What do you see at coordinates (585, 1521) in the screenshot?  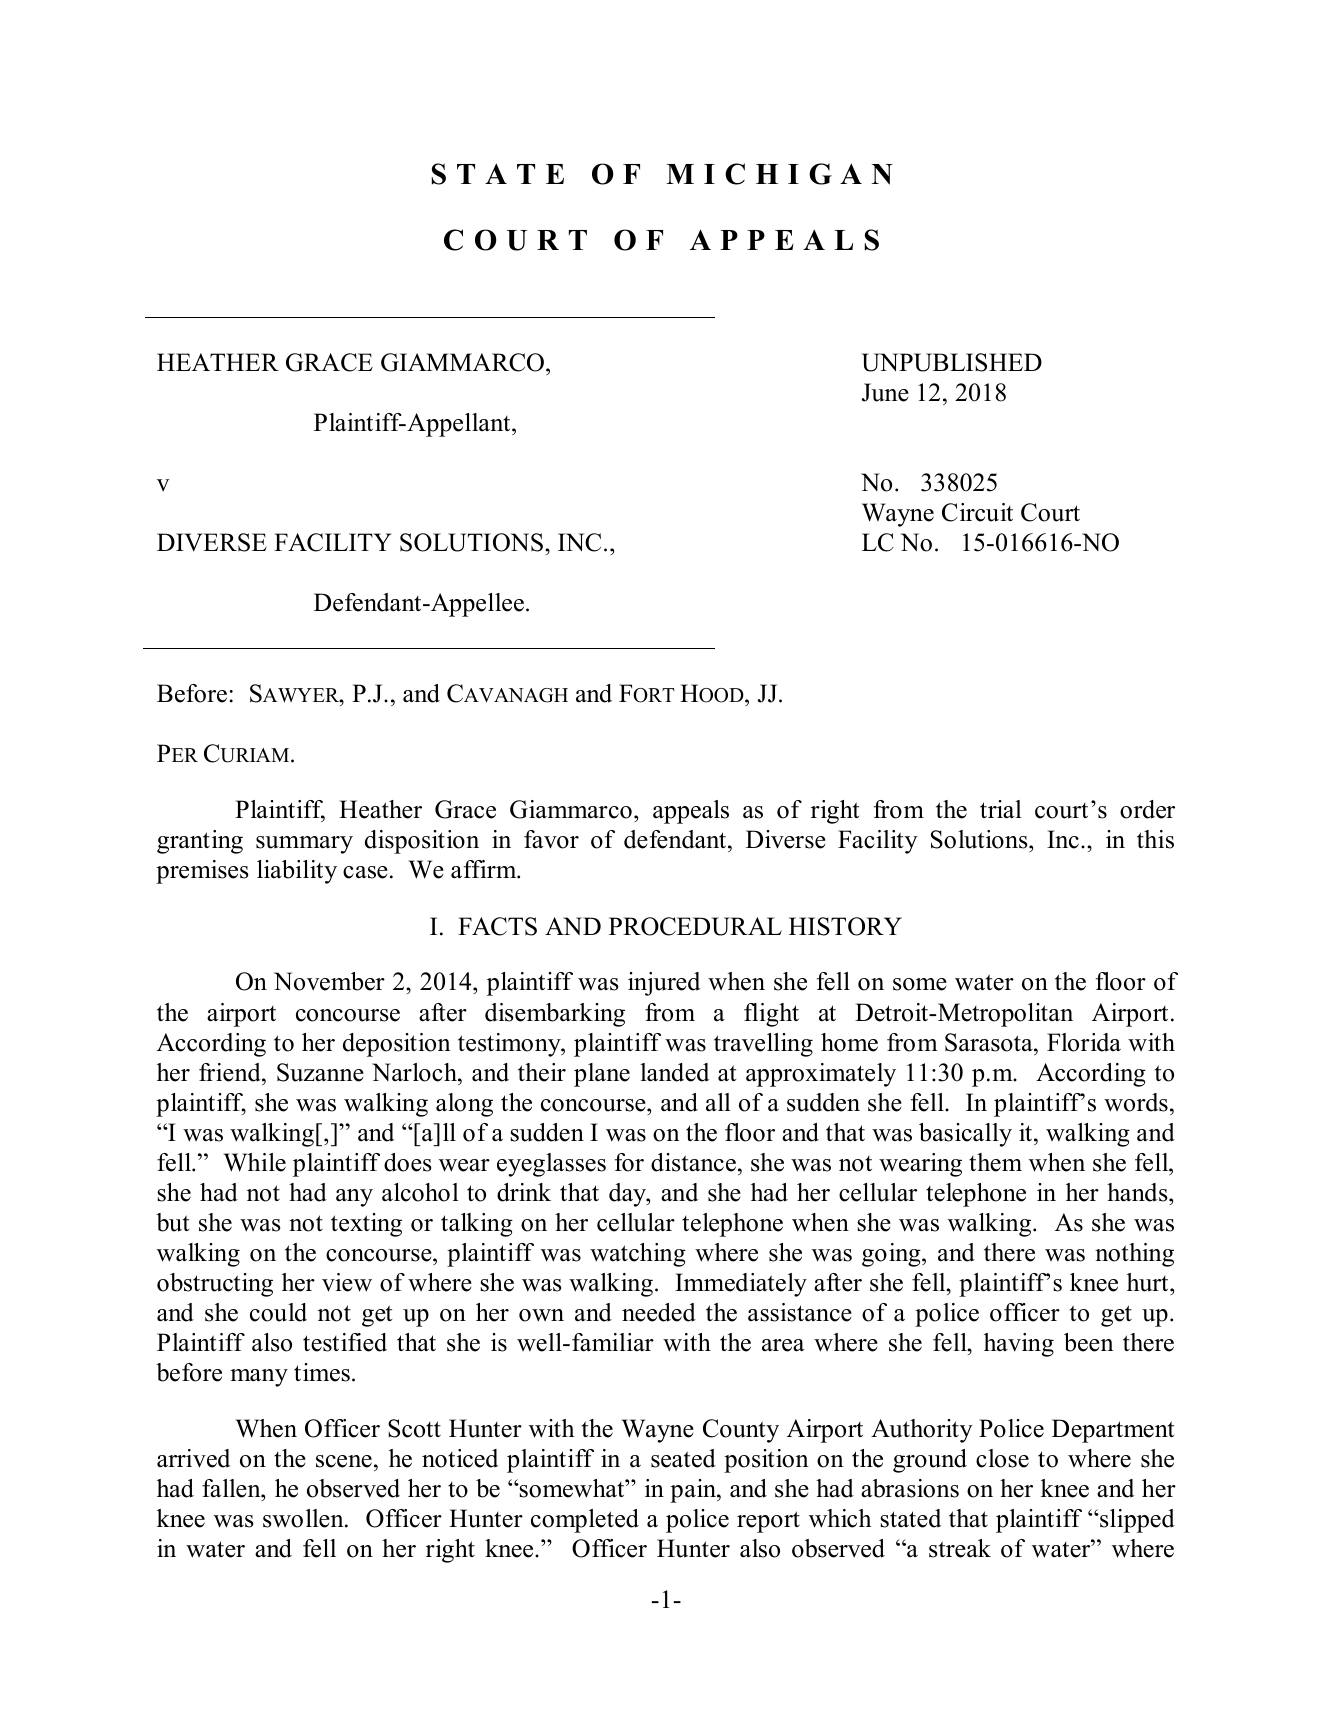 I see `completed` at bounding box center [585, 1521].
